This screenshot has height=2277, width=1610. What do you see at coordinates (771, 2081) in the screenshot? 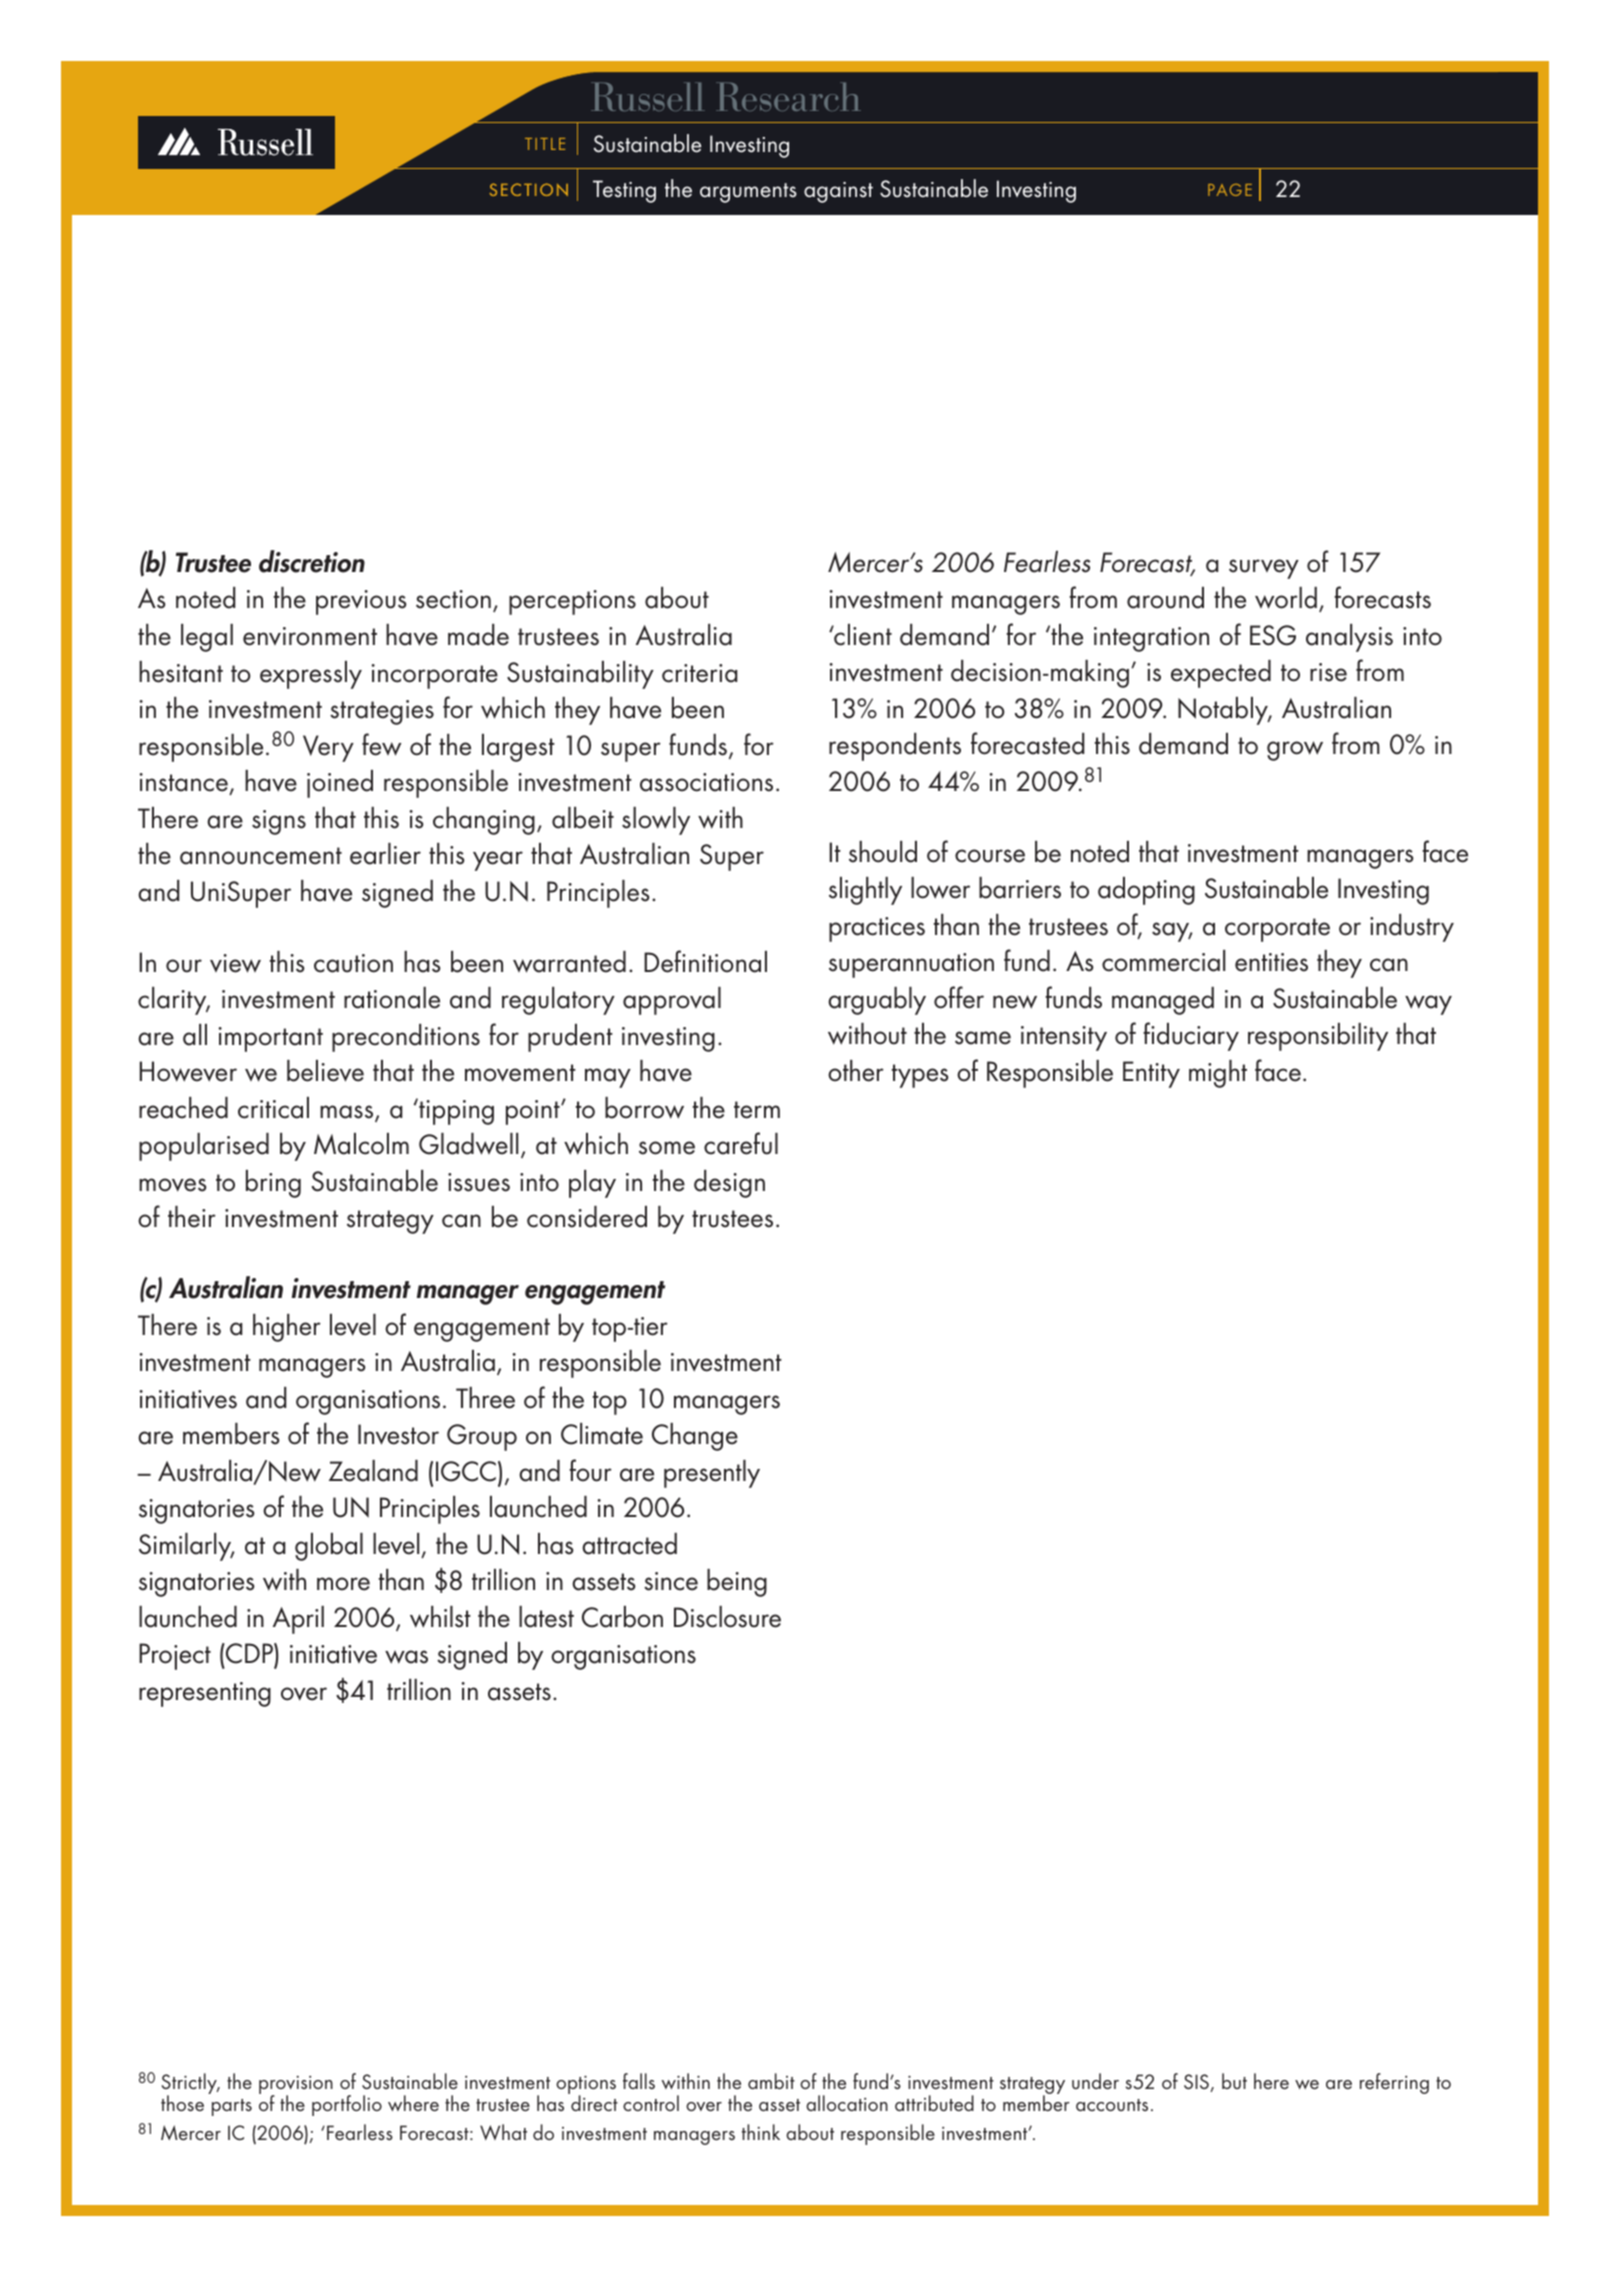
I see `ambit` at bounding box center [771, 2081].
